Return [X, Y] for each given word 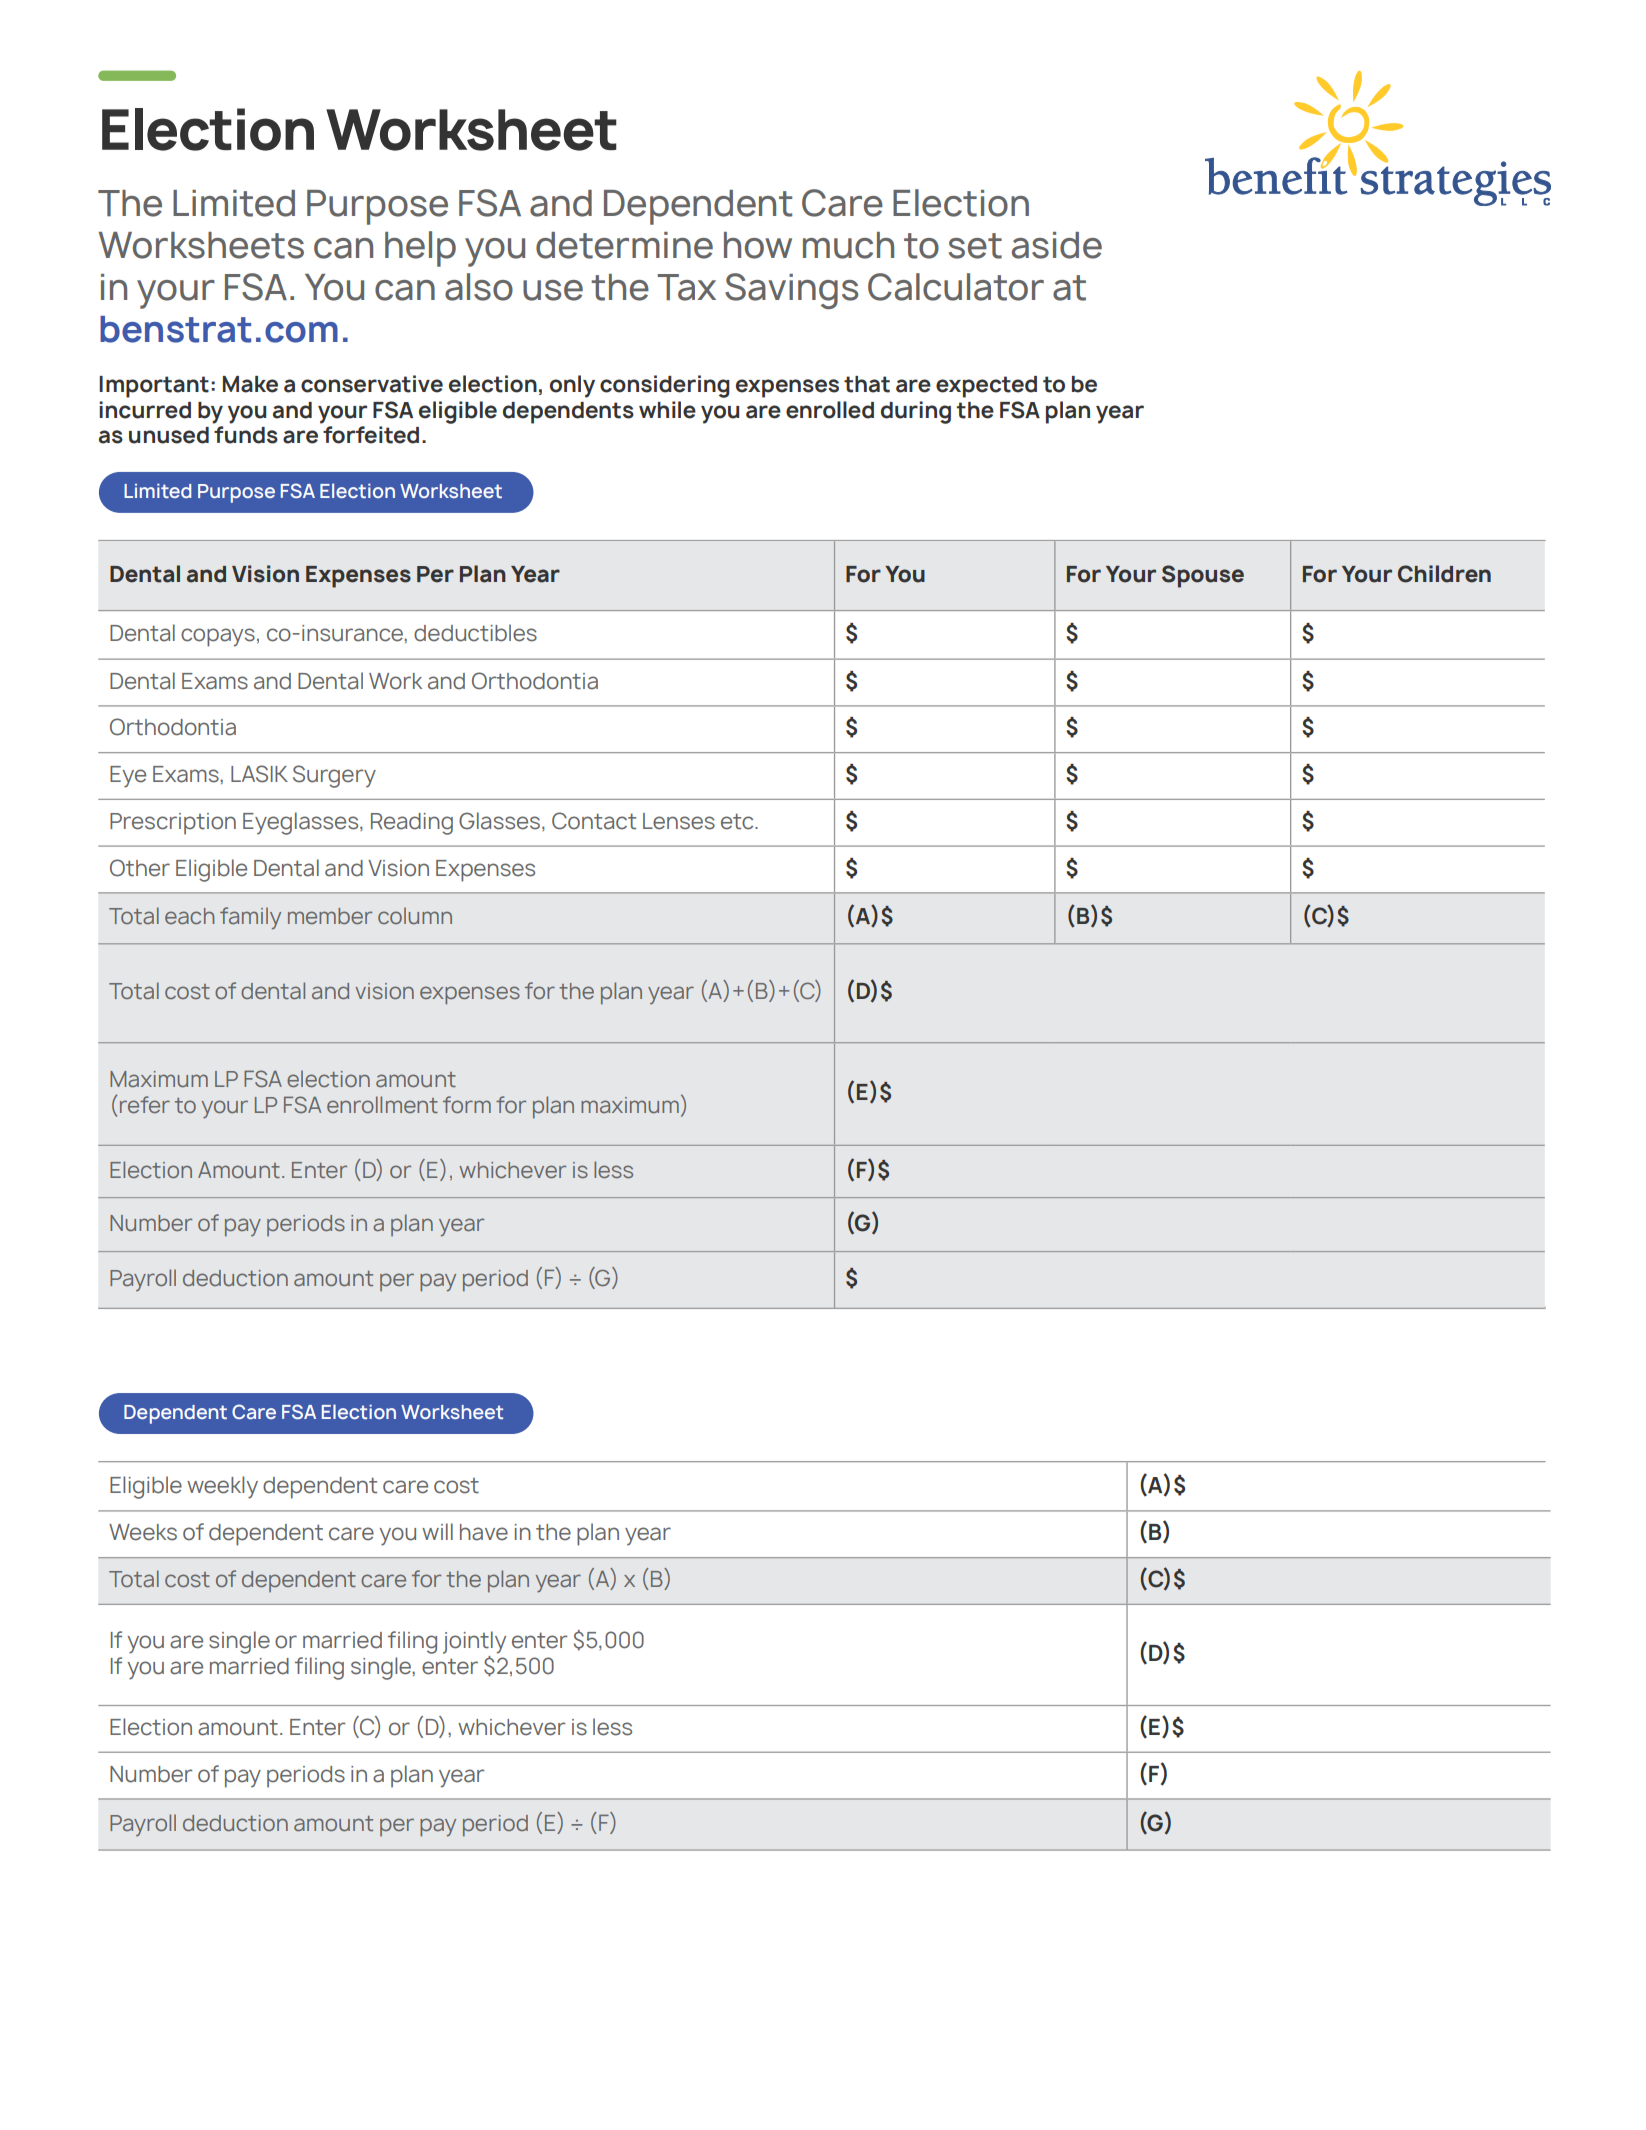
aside [1057, 245]
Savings [791, 291]
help [420, 249]
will [437, 1531]
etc [738, 821]
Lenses [679, 821]
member [330, 916]
